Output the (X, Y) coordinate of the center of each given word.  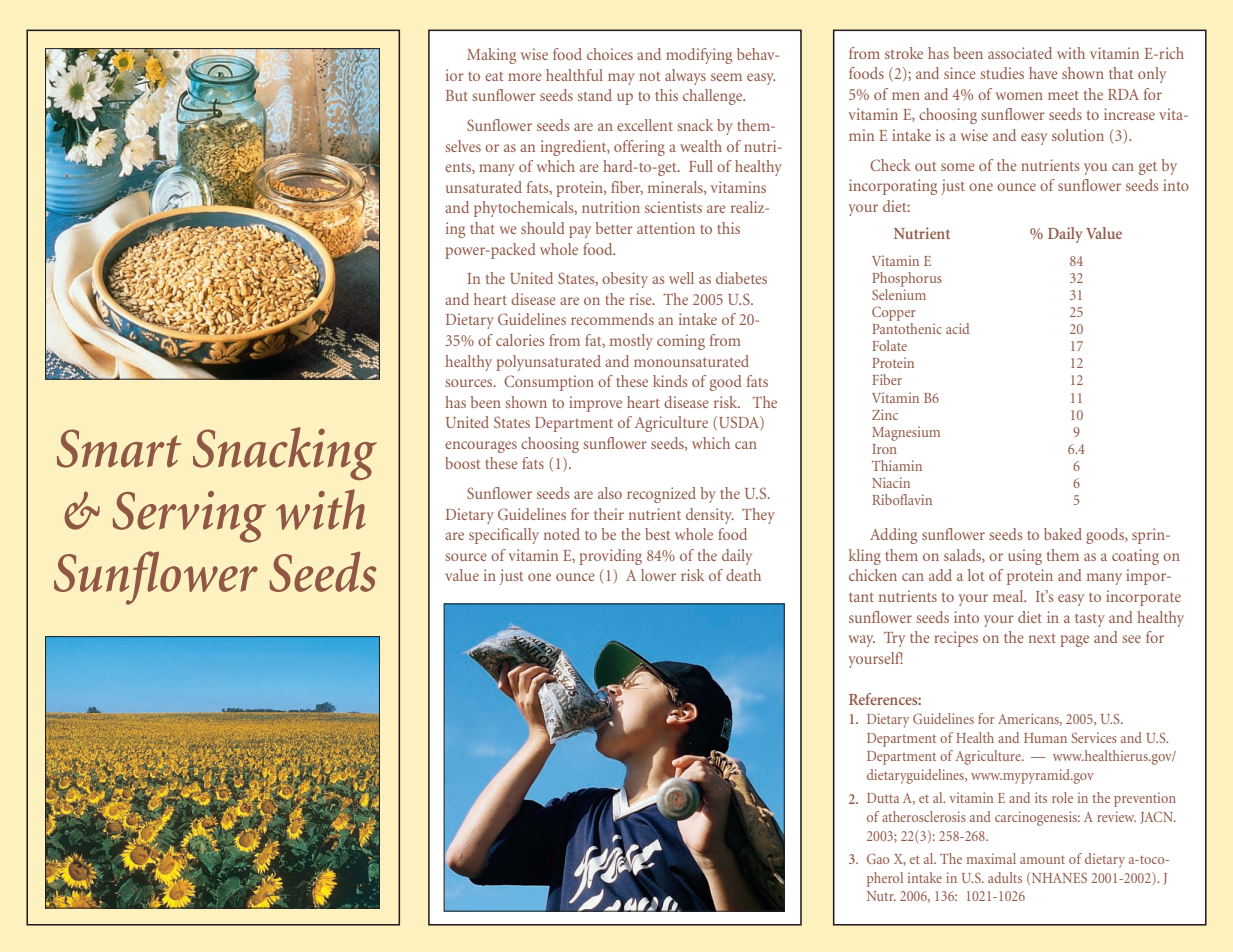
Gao (878, 858)
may (621, 79)
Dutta (883, 798)
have (1043, 73)
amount (1042, 860)
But (457, 95)
